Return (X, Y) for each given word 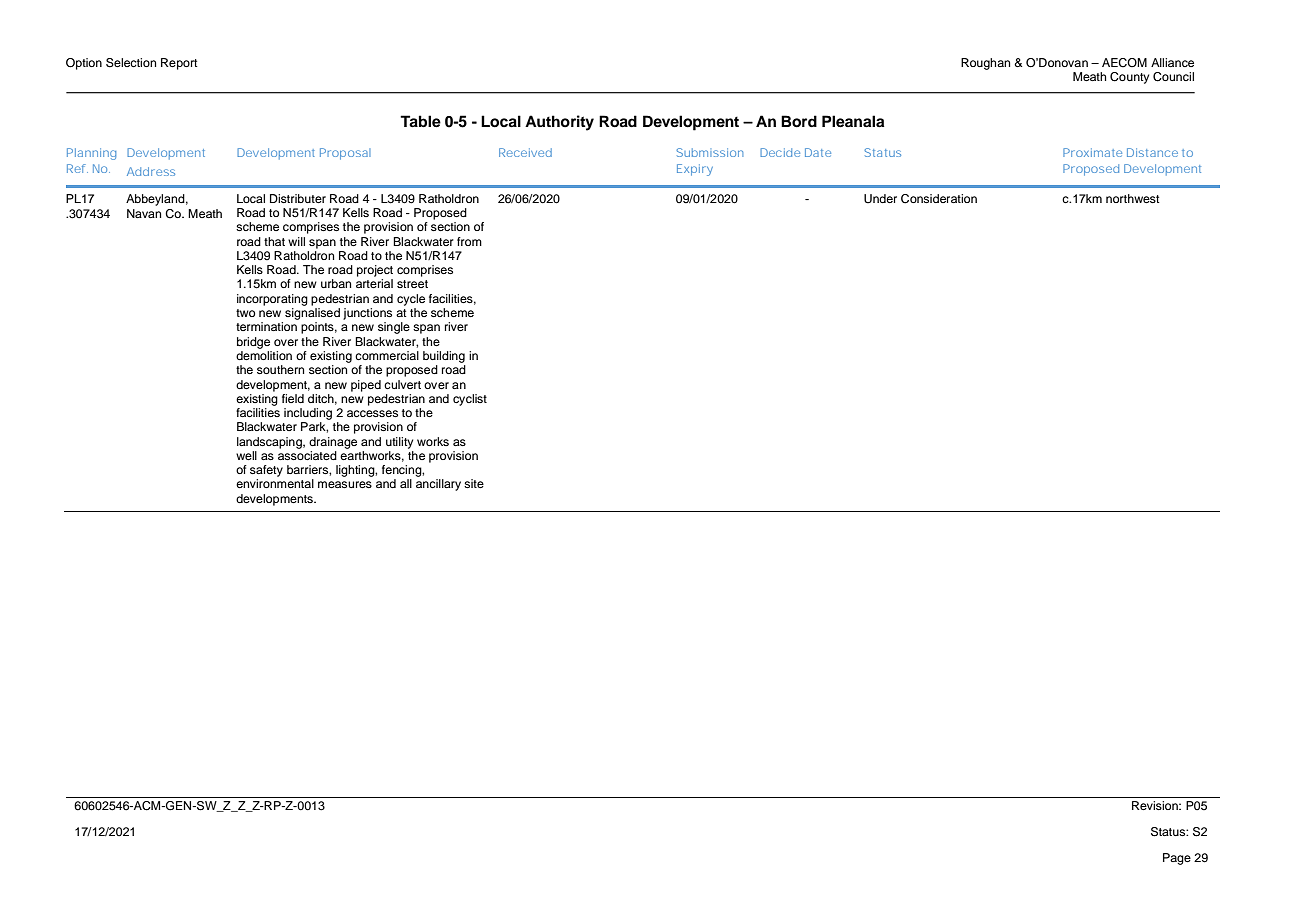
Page (1177, 859)
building (444, 357)
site (474, 483)
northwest (1133, 198)
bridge (253, 343)
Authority (559, 123)
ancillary (438, 485)
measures (345, 484)
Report (179, 64)
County (1129, 78)
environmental (275, 483)
